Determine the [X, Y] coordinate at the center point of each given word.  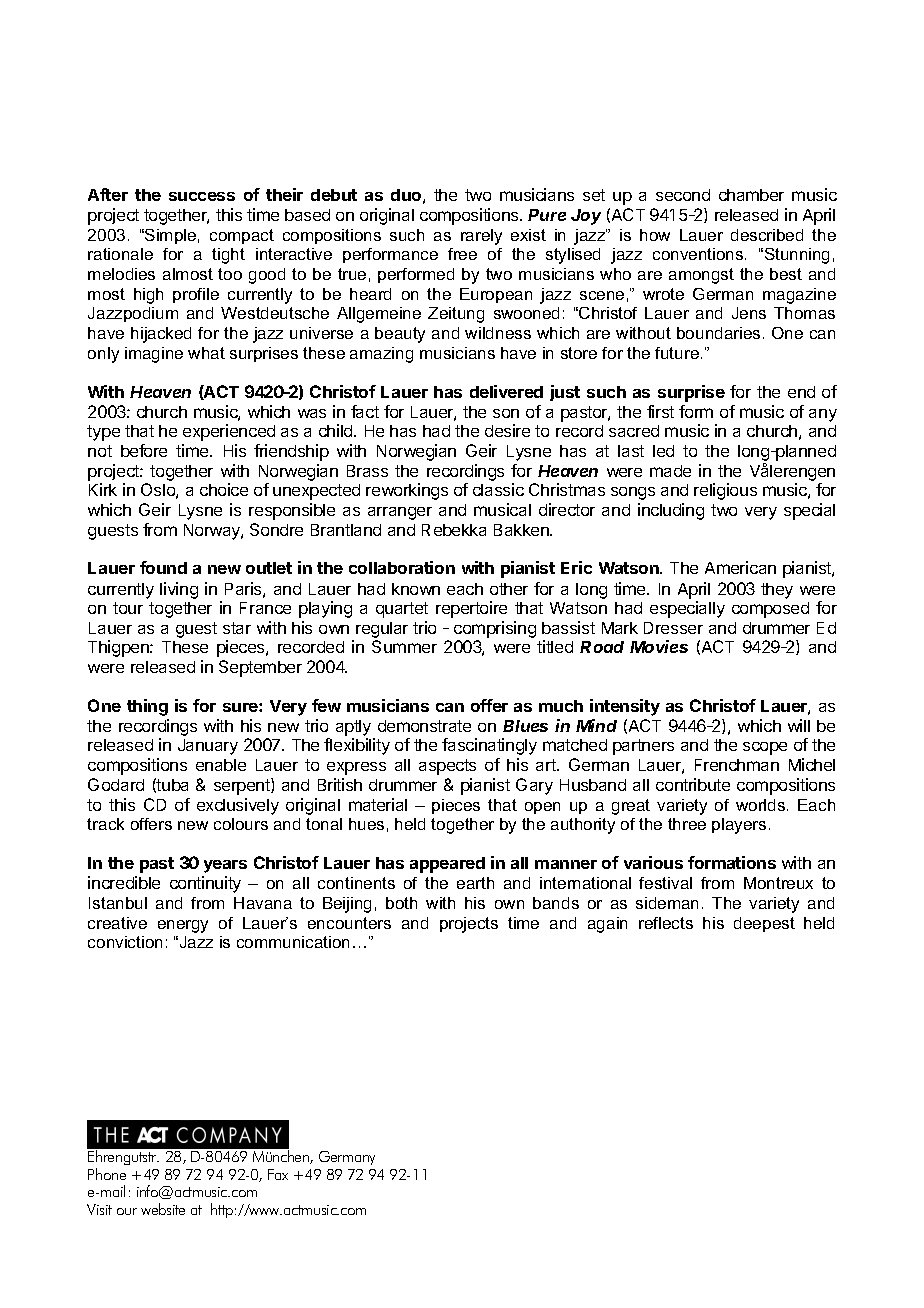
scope [765, 748]
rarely [481, 237]
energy [183, 926]
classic [498, 489]
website [163, 1209]
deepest [764, 924]
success [202, 196]
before [144, 450]
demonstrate [424, 726]
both [401, 903]
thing [147, 707]
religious [725, 491]
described [767, 235]
